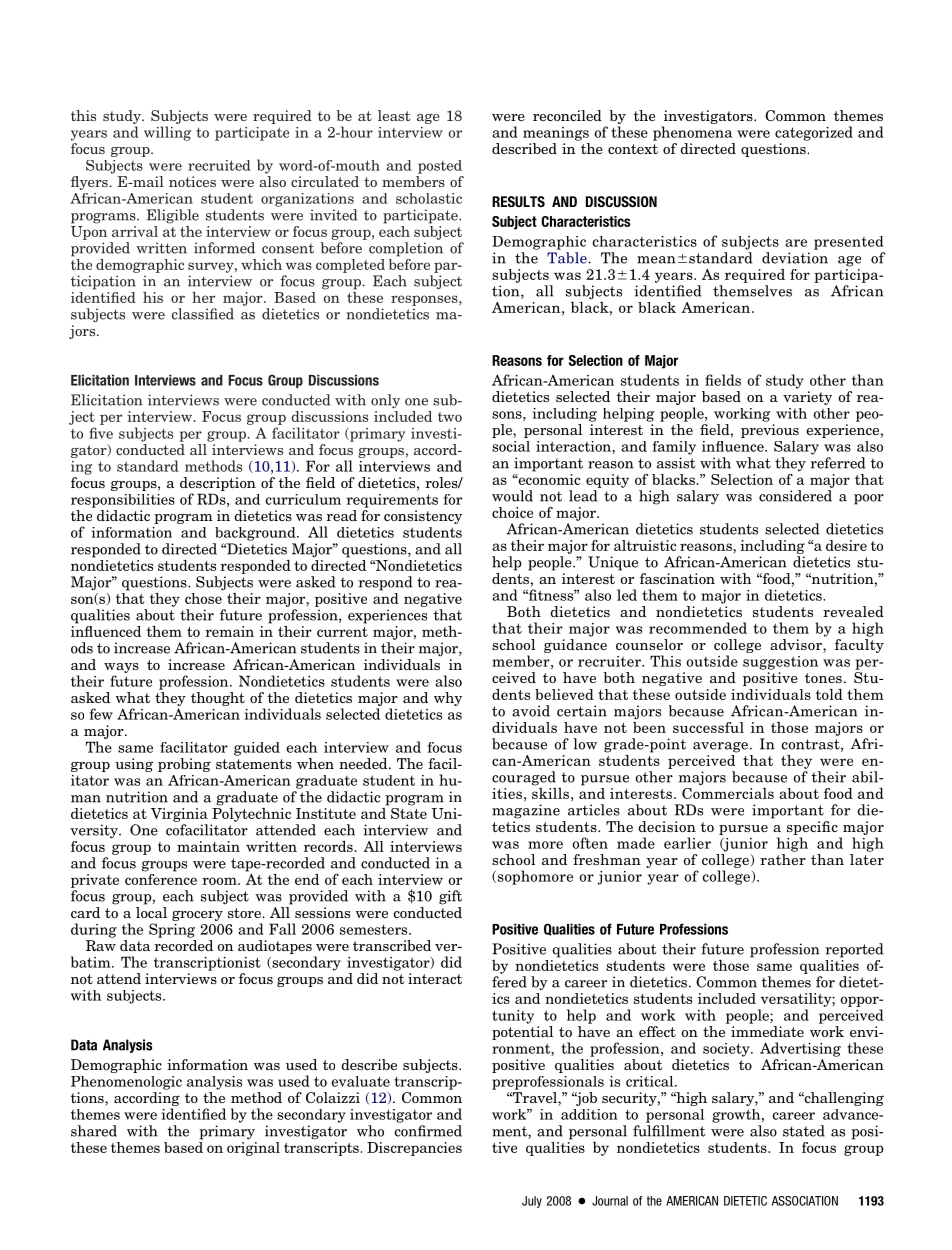 The width and height of the screenshot is (952, 1250). Describe the element at coordinates (121, 668) in the screenshot. I see `ways` at that location.
